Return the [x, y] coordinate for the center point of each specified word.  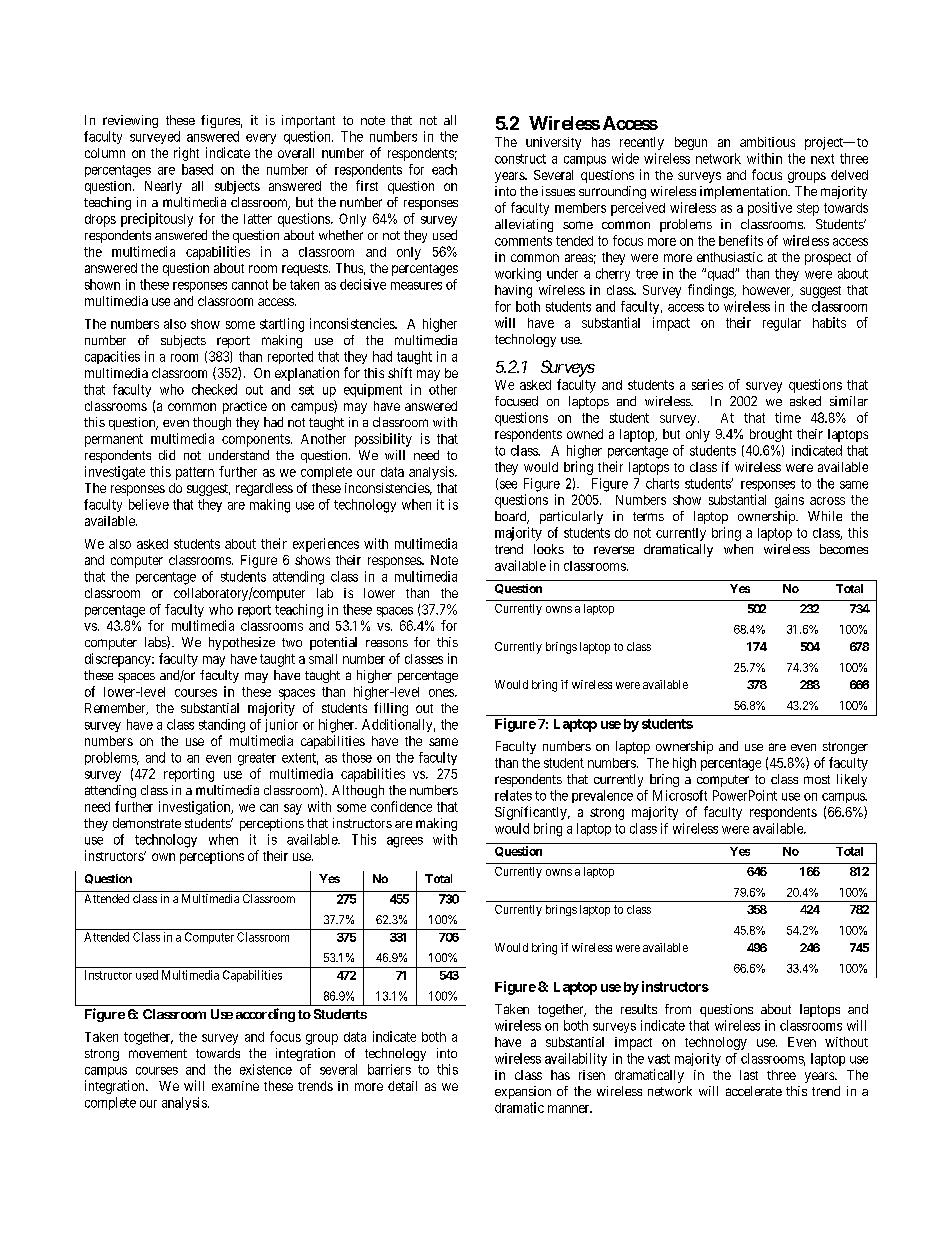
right [186, 154]
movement [158, 1053]
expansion [523, 1092]
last [749, 1075]
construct [520, 159]
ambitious [767, 142]
